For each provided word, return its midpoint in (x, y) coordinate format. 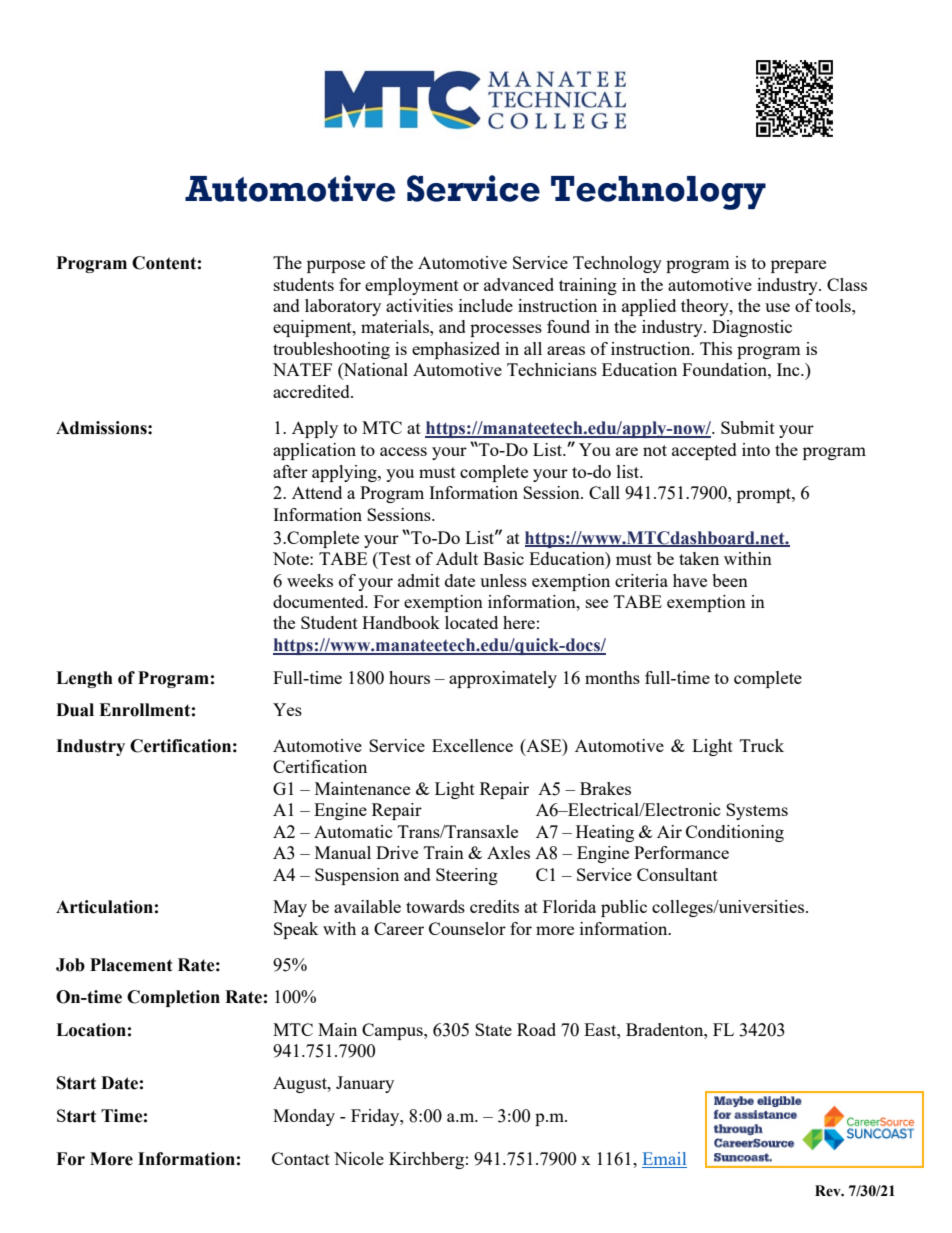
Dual (75, 710)
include (486, 305)
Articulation (104, 907)
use (777, 307)
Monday (304, 1117)
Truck (762, 745)
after (290, 471)
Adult (457, 558)
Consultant (677, 874)
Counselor (467, 928)
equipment (313, 328)
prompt (765, 495)
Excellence (472, 745)
